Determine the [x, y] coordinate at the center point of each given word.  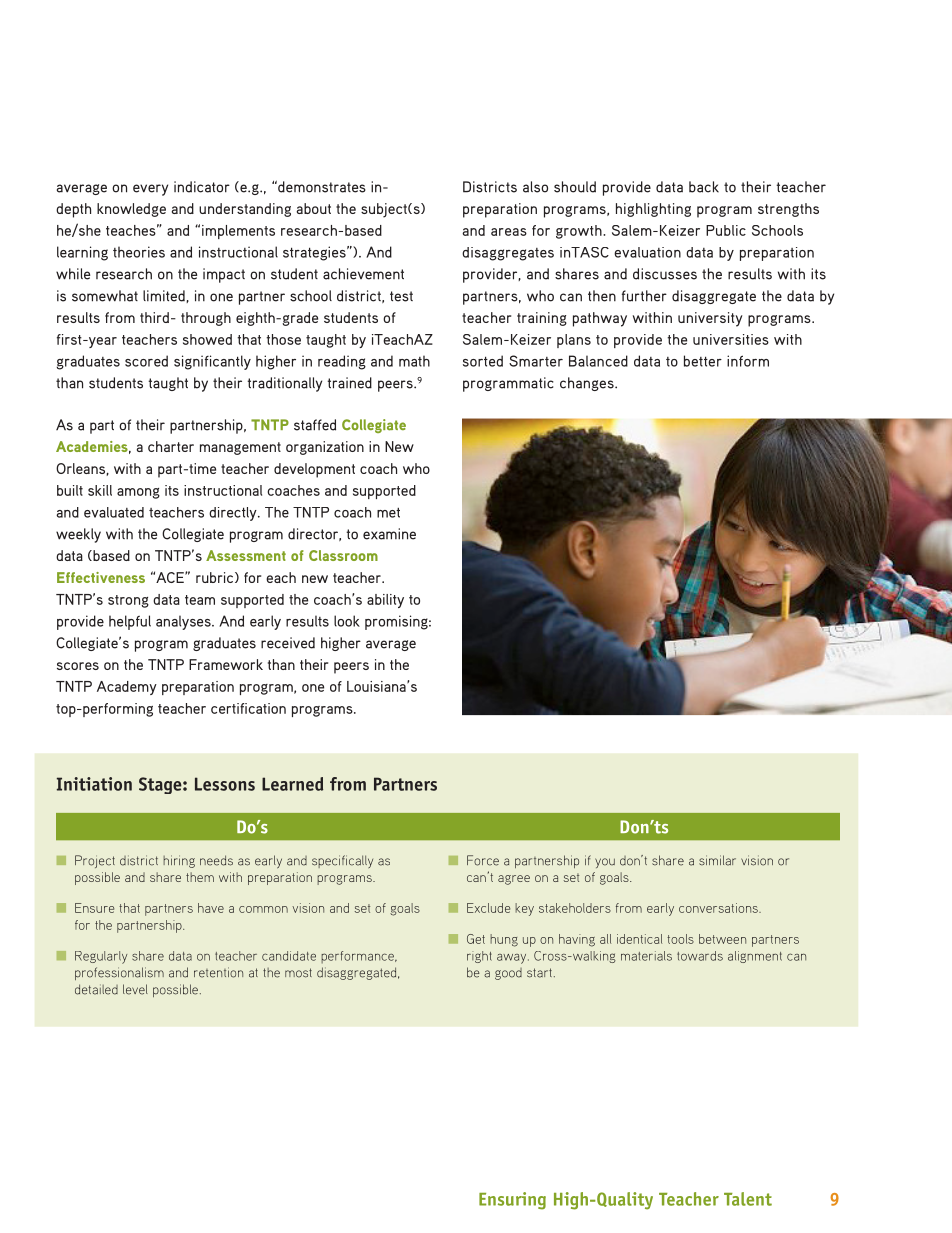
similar [717, 860]
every [150, 190]
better [703, 361]
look [347, 621]
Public [726, 230]
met [388, 512]
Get [476, 939]
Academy [127, 688]
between [722, 939]
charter [171, 446]
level [135, 989]
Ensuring [512, 1201]
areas [509, 232]
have [211, 908]
